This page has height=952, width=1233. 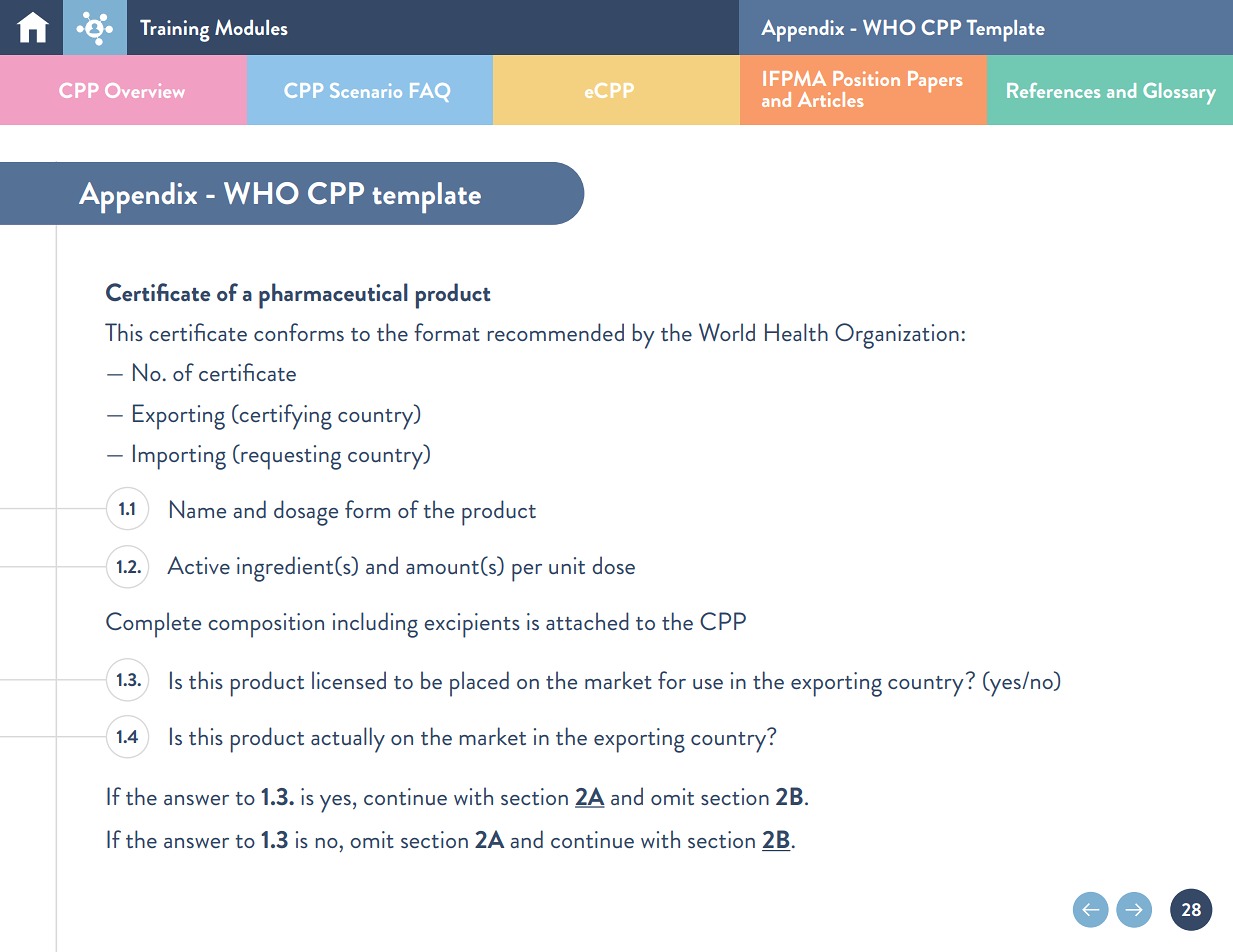 What do you see at coordinates (555, 332) in the page?
I see `recommended` at bounding box center [555, 332].
